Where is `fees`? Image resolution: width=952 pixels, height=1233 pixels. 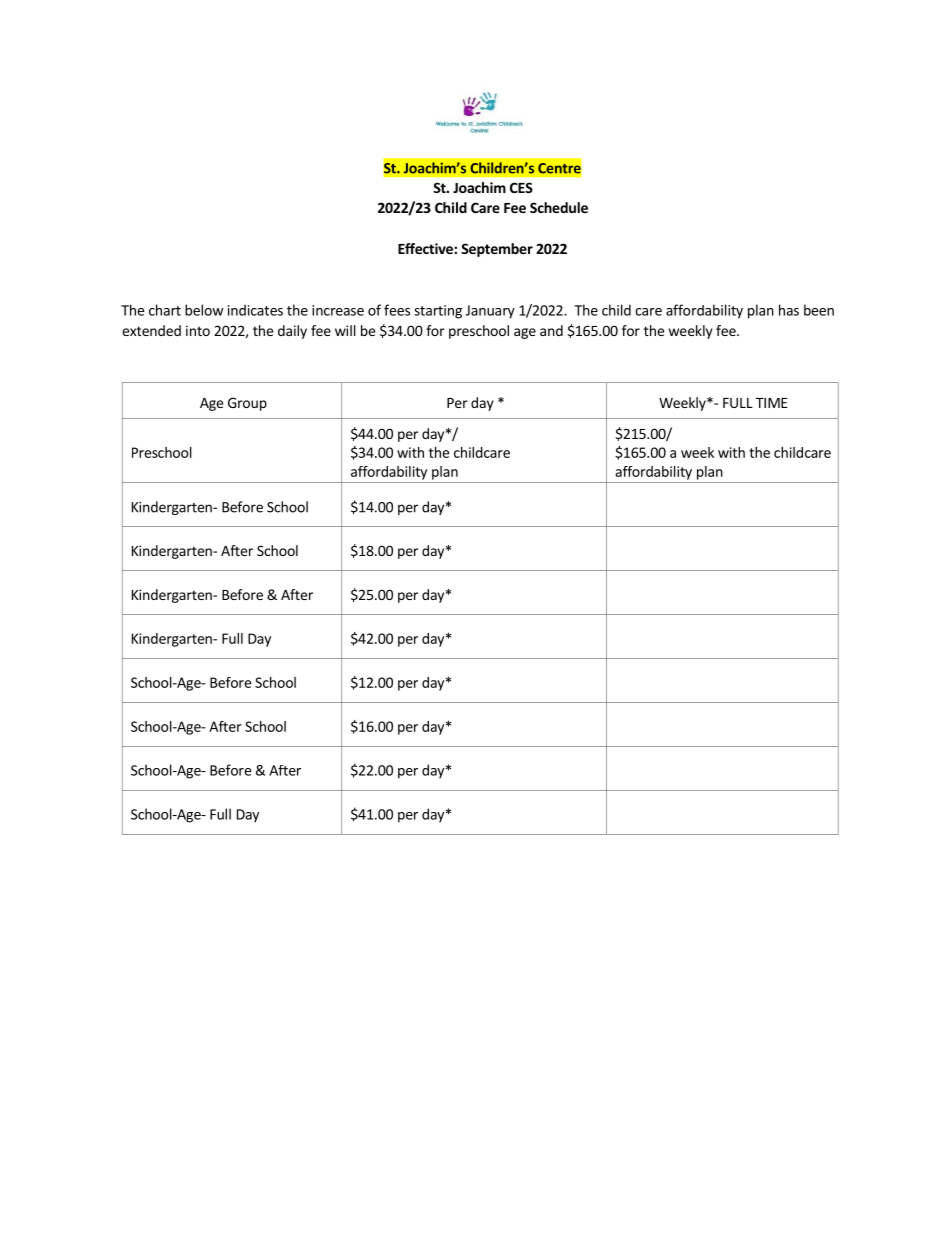 fees is located at coordinates (397, 310).
